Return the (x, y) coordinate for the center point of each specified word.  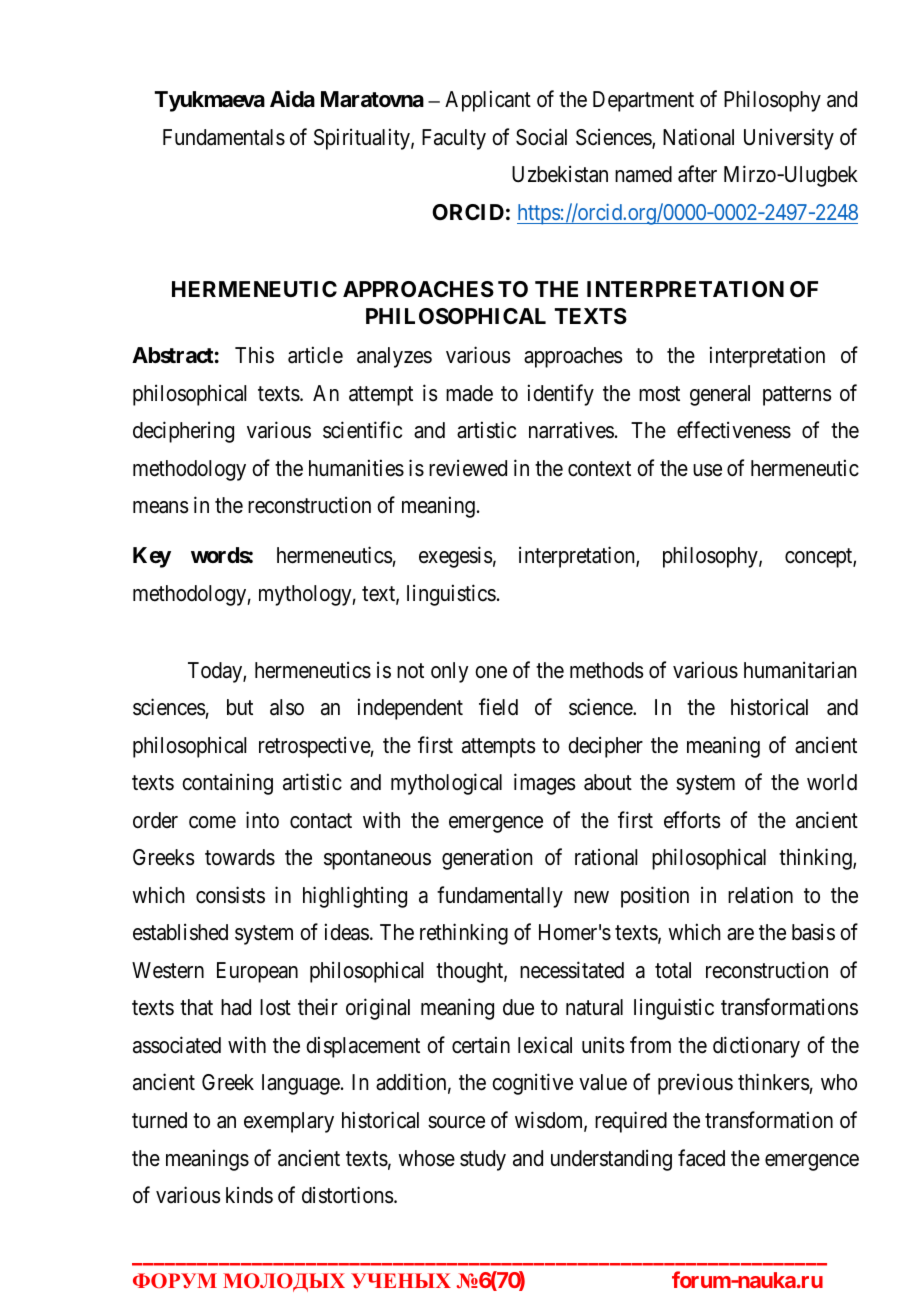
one (491, 672)
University (789, 139)
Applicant (488, 101)
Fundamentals (224, 137)
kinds (249, 1195)
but (240, 707)
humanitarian (800, 670)
